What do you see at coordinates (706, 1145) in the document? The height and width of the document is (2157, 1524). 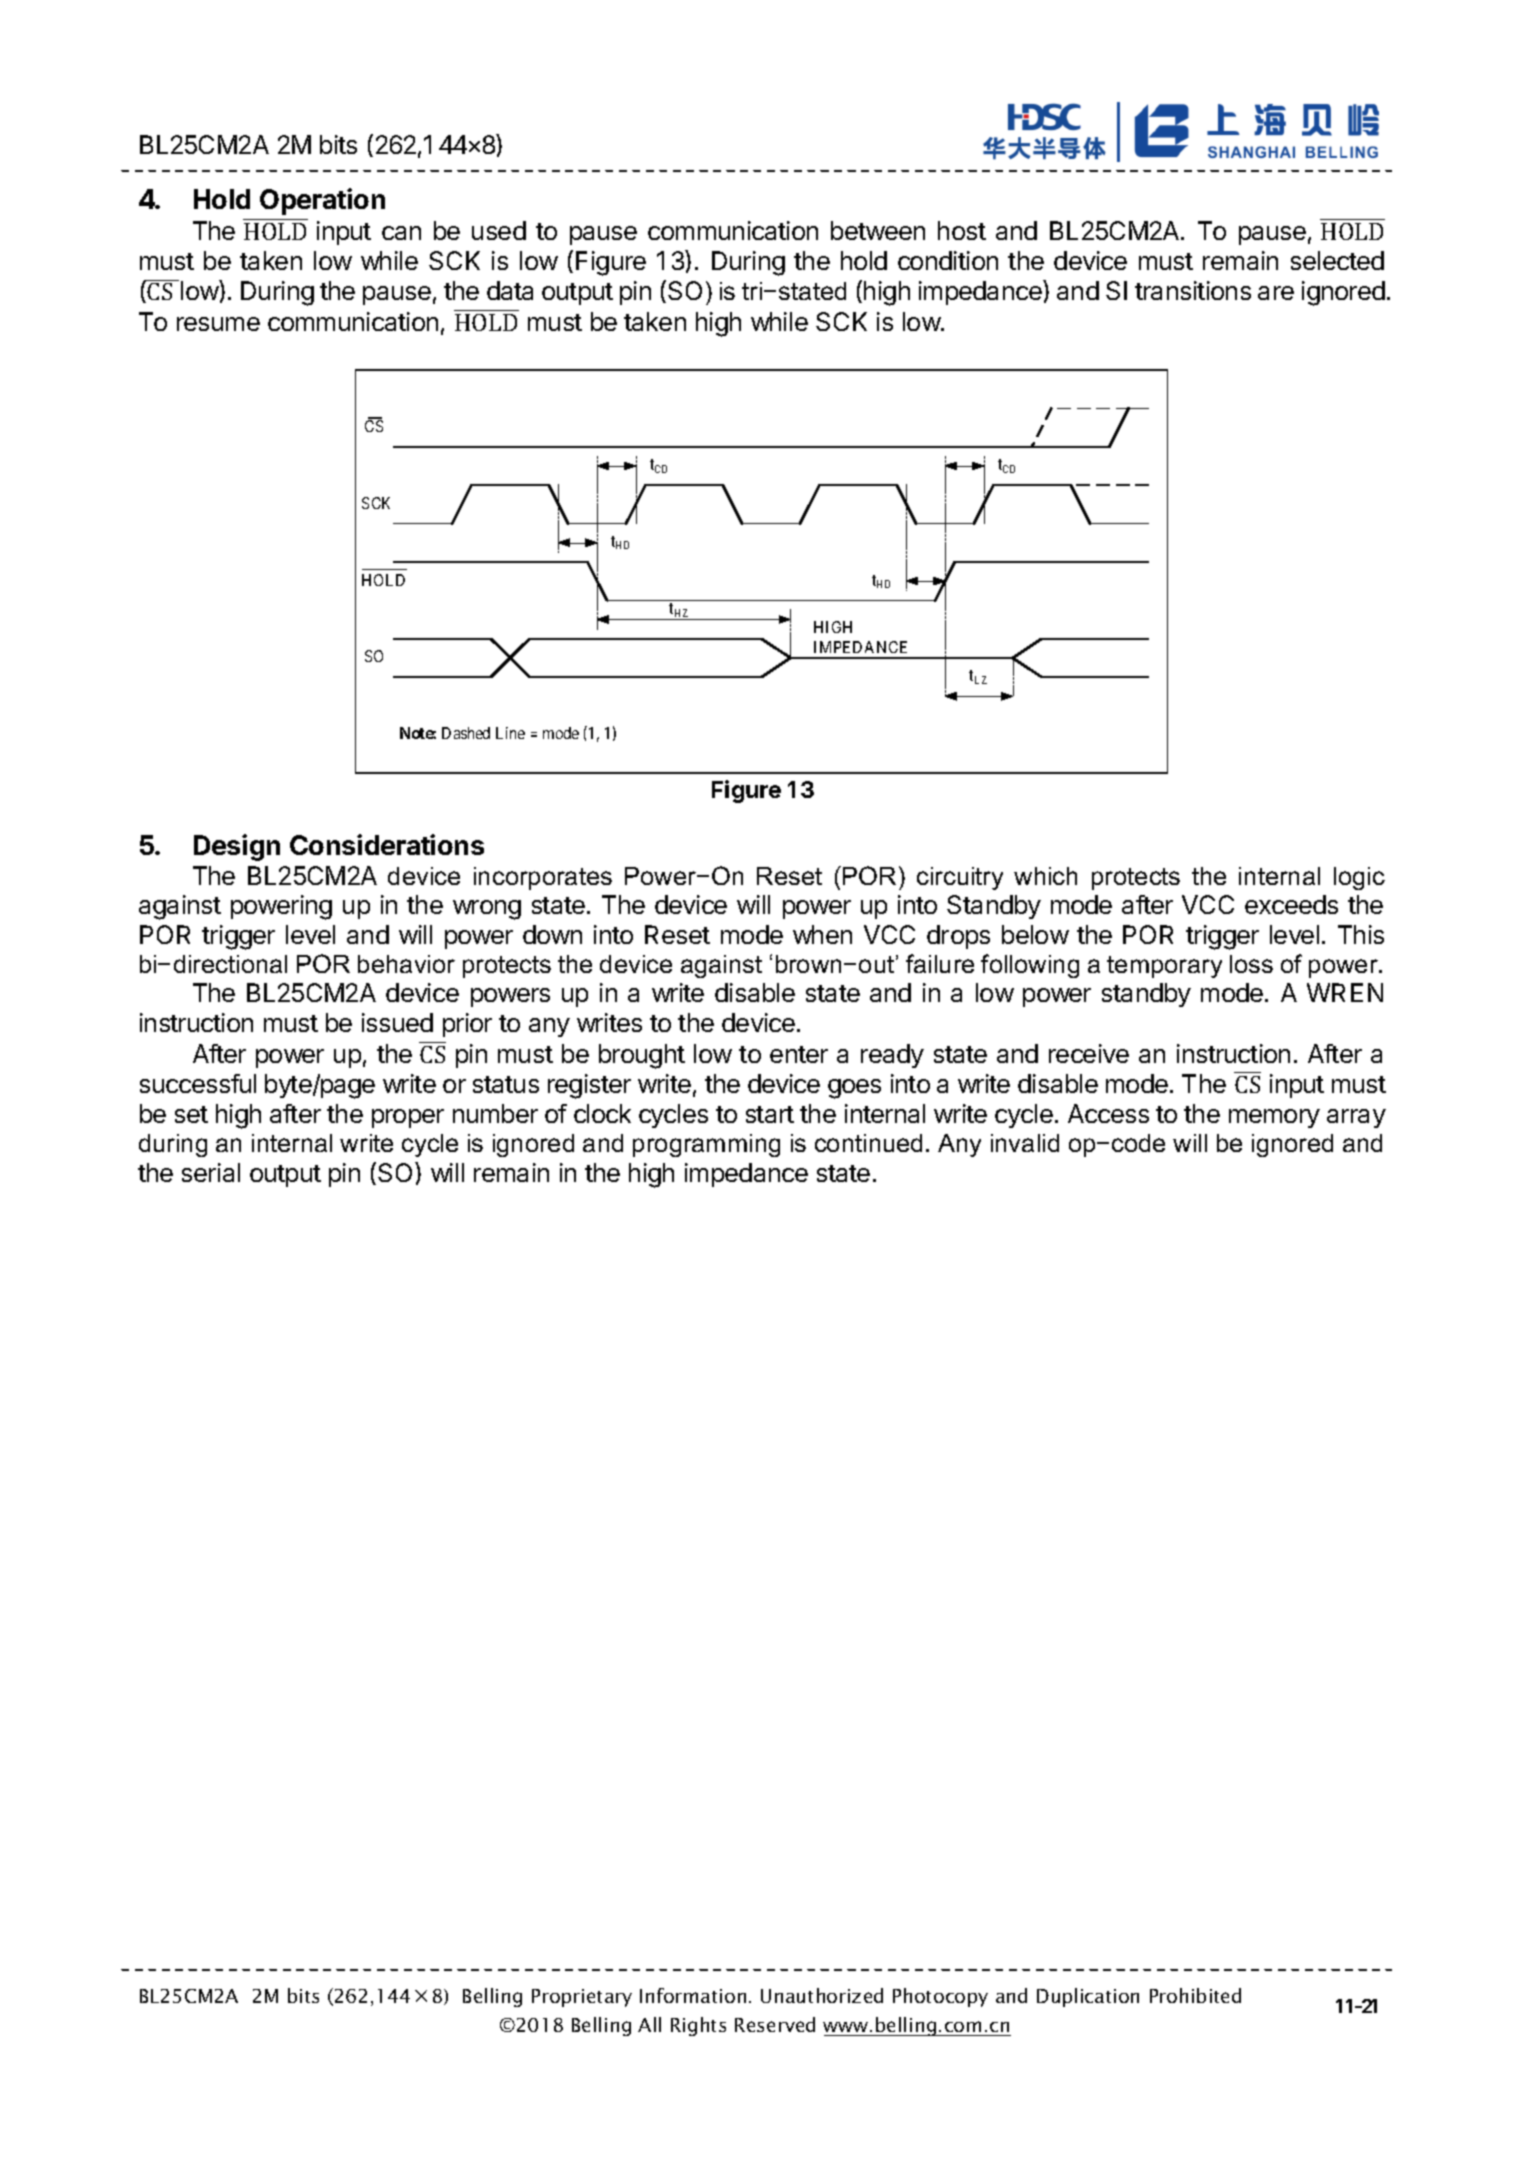 I see `programming` at bounding box center [706, 1145].
